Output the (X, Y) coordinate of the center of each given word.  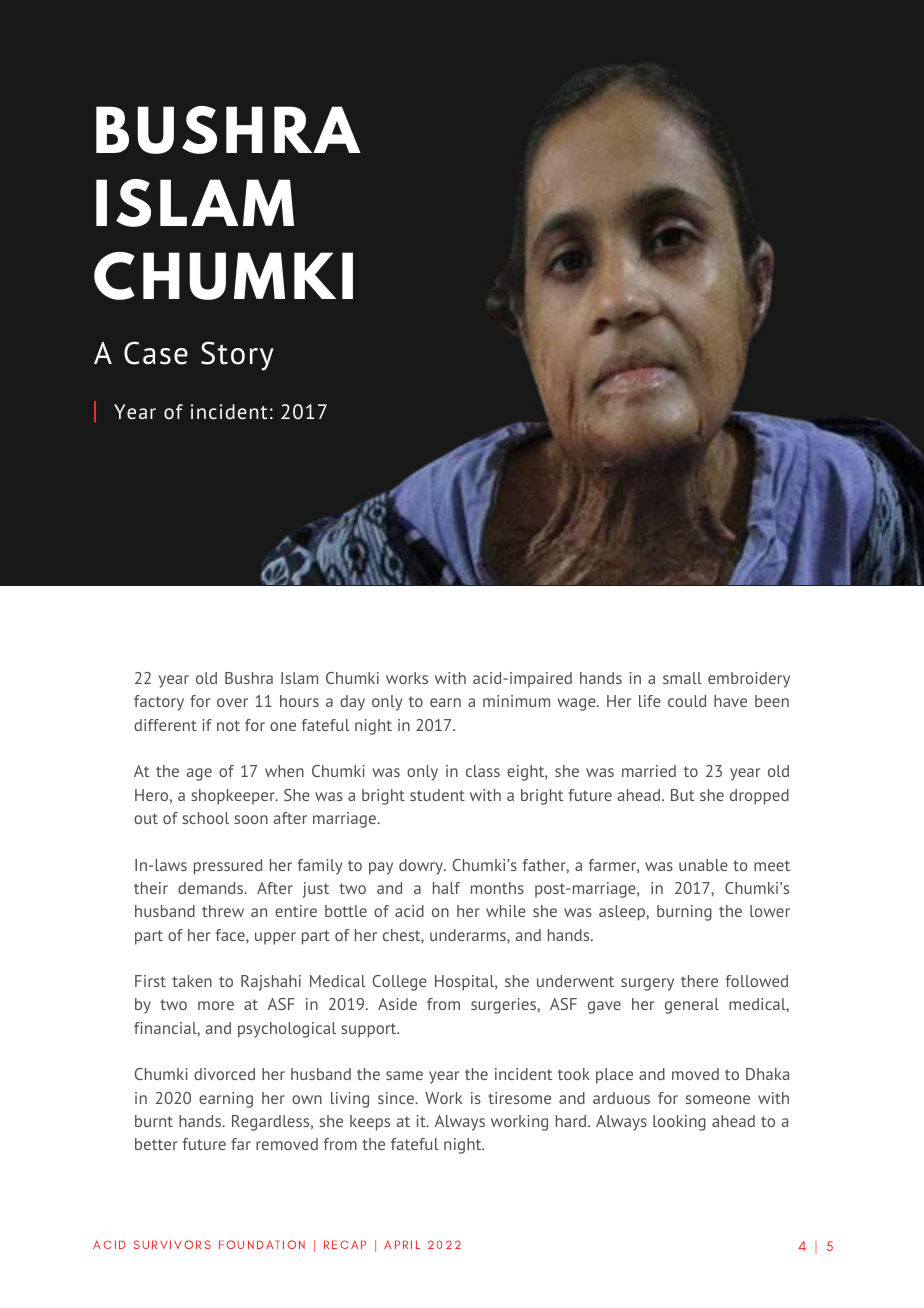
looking (679, 1123)
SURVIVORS (172, 1244)
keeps (370, 1123)
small (682, 678)
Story (237, 356)
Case (156, 353)
